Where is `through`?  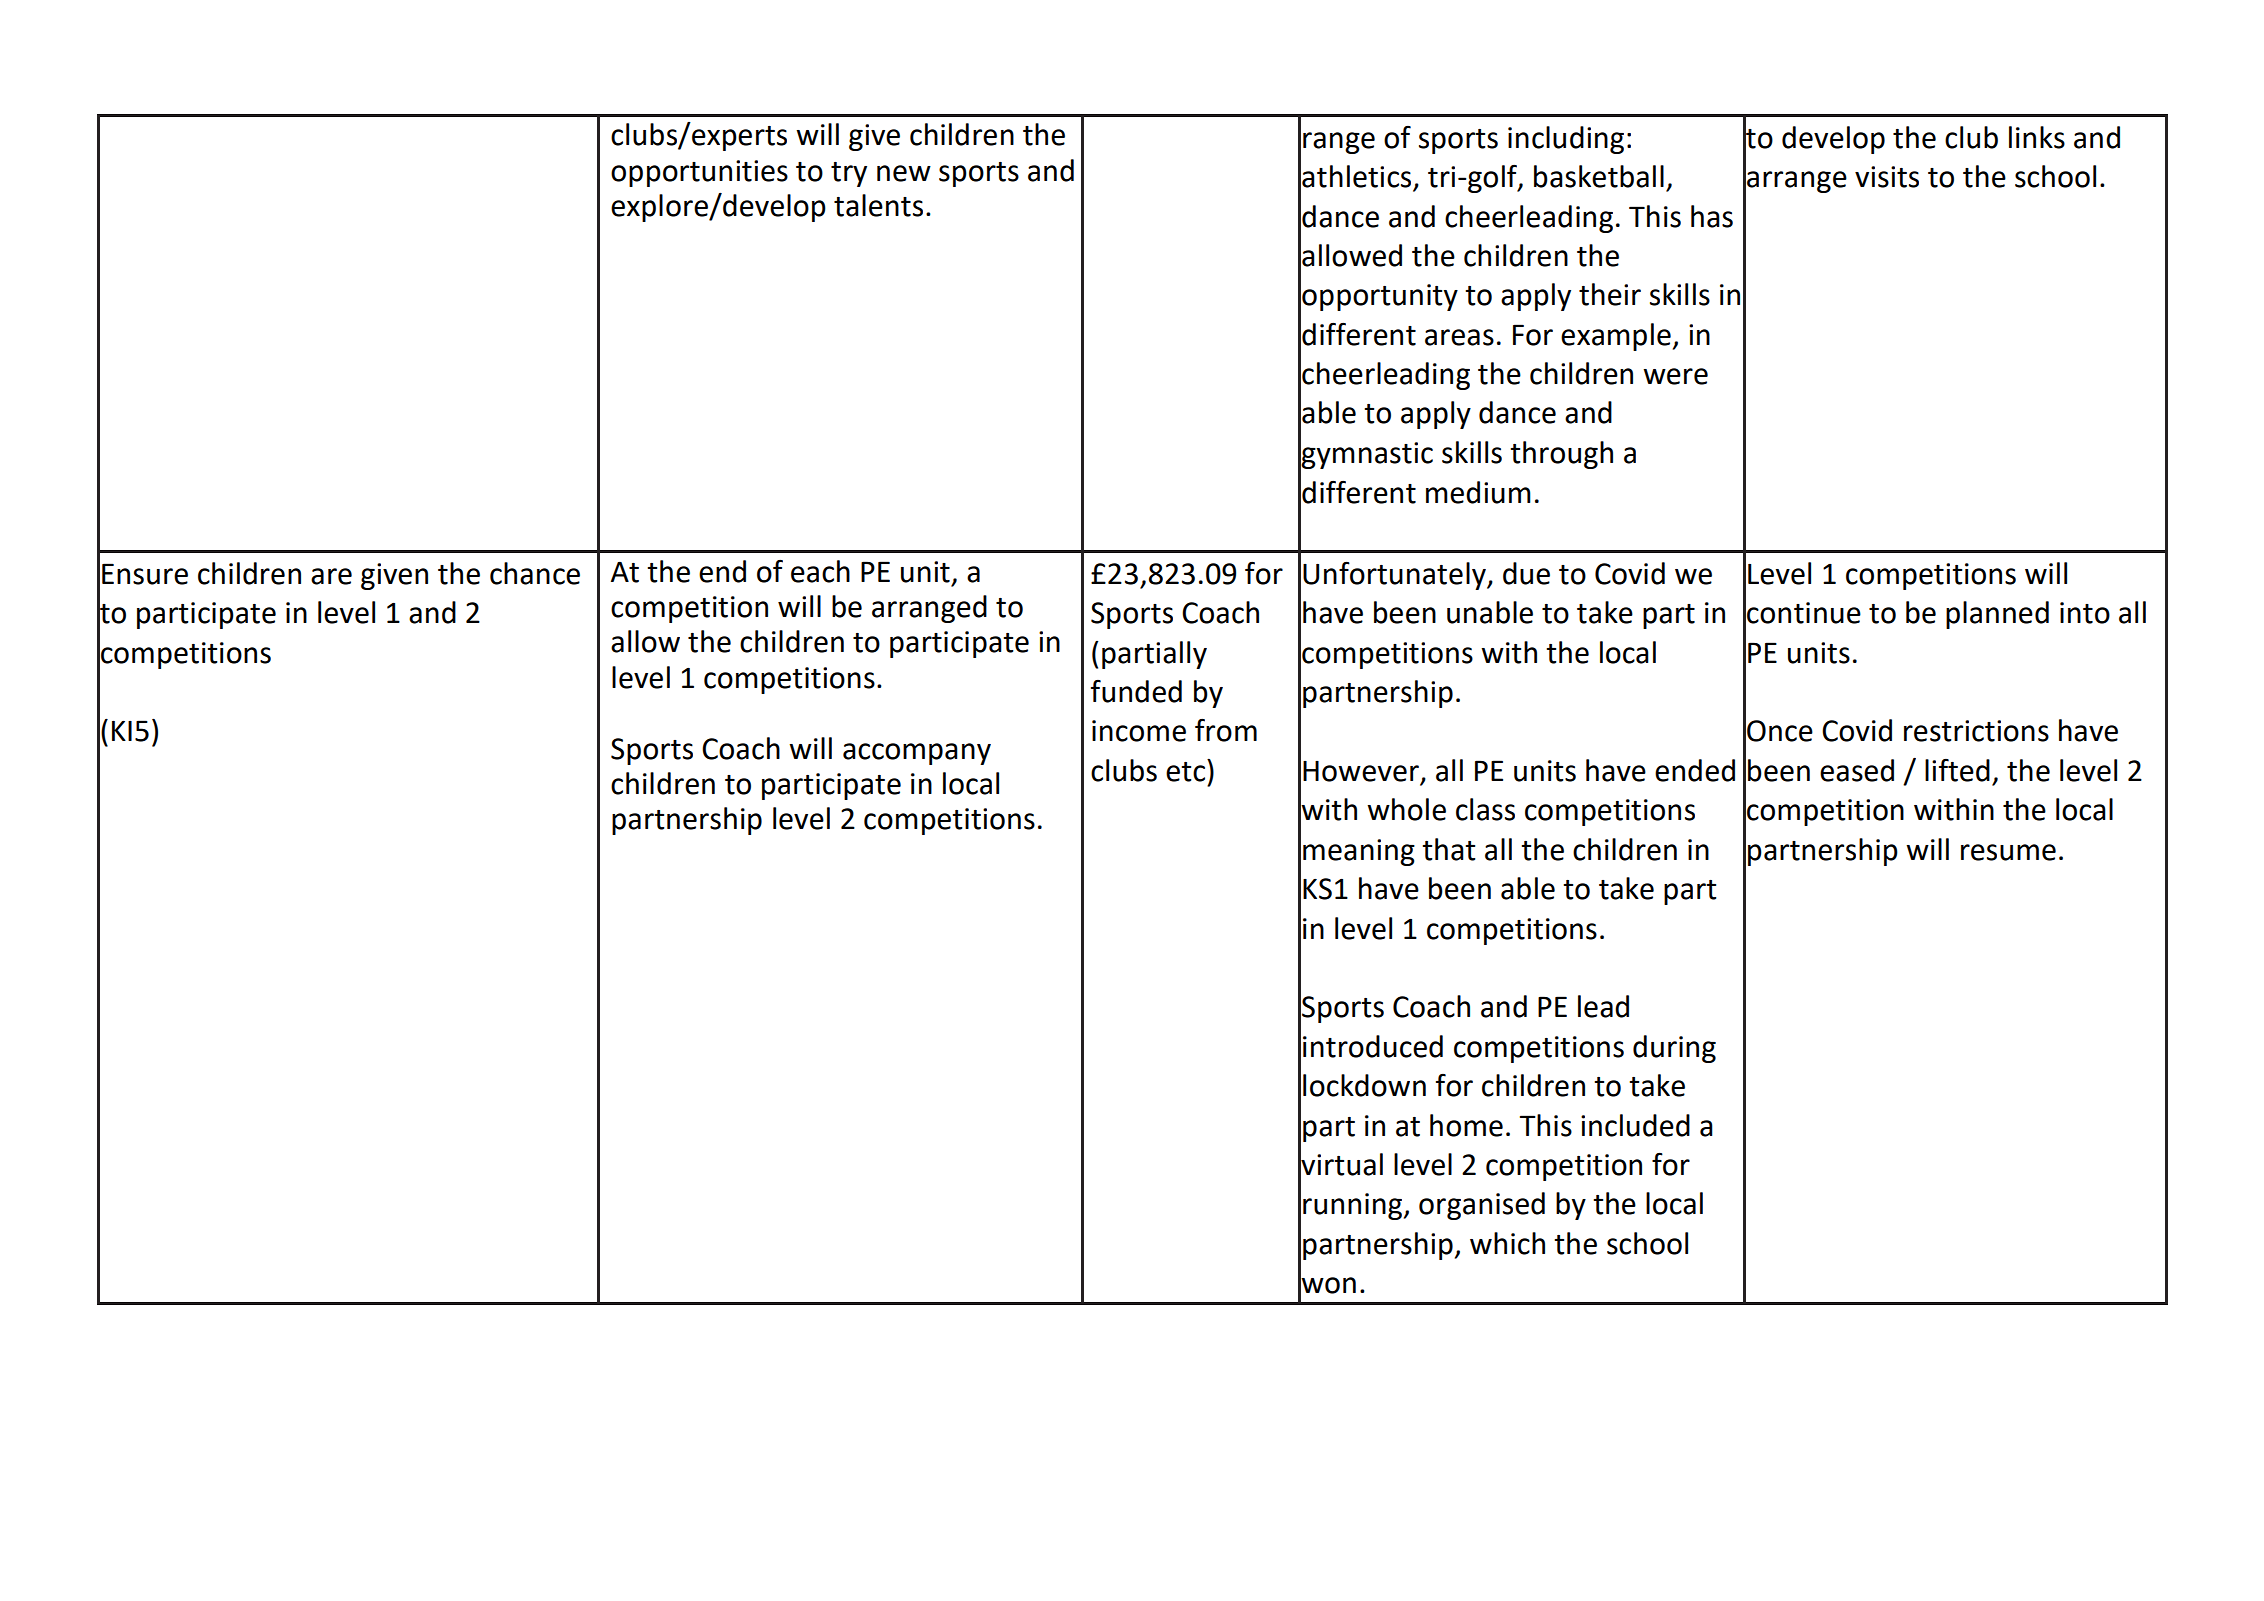
through is located at coordinates (1561, 455).
